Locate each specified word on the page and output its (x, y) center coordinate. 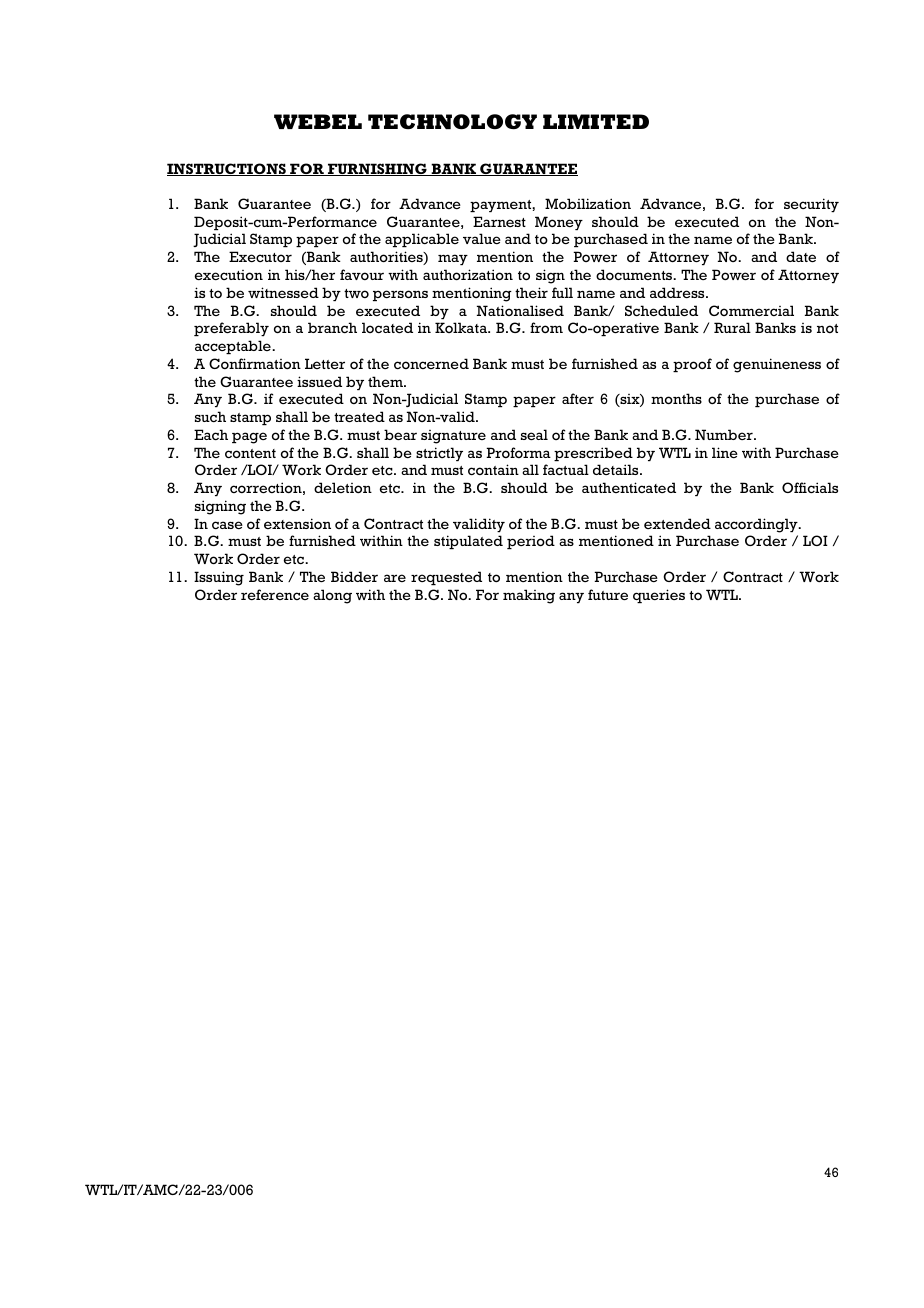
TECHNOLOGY (452, 122)
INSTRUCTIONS (227, 169)
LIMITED (596, 121)
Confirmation (255, 363)
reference (275, 594)
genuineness (777, 365)
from (546, 327)
